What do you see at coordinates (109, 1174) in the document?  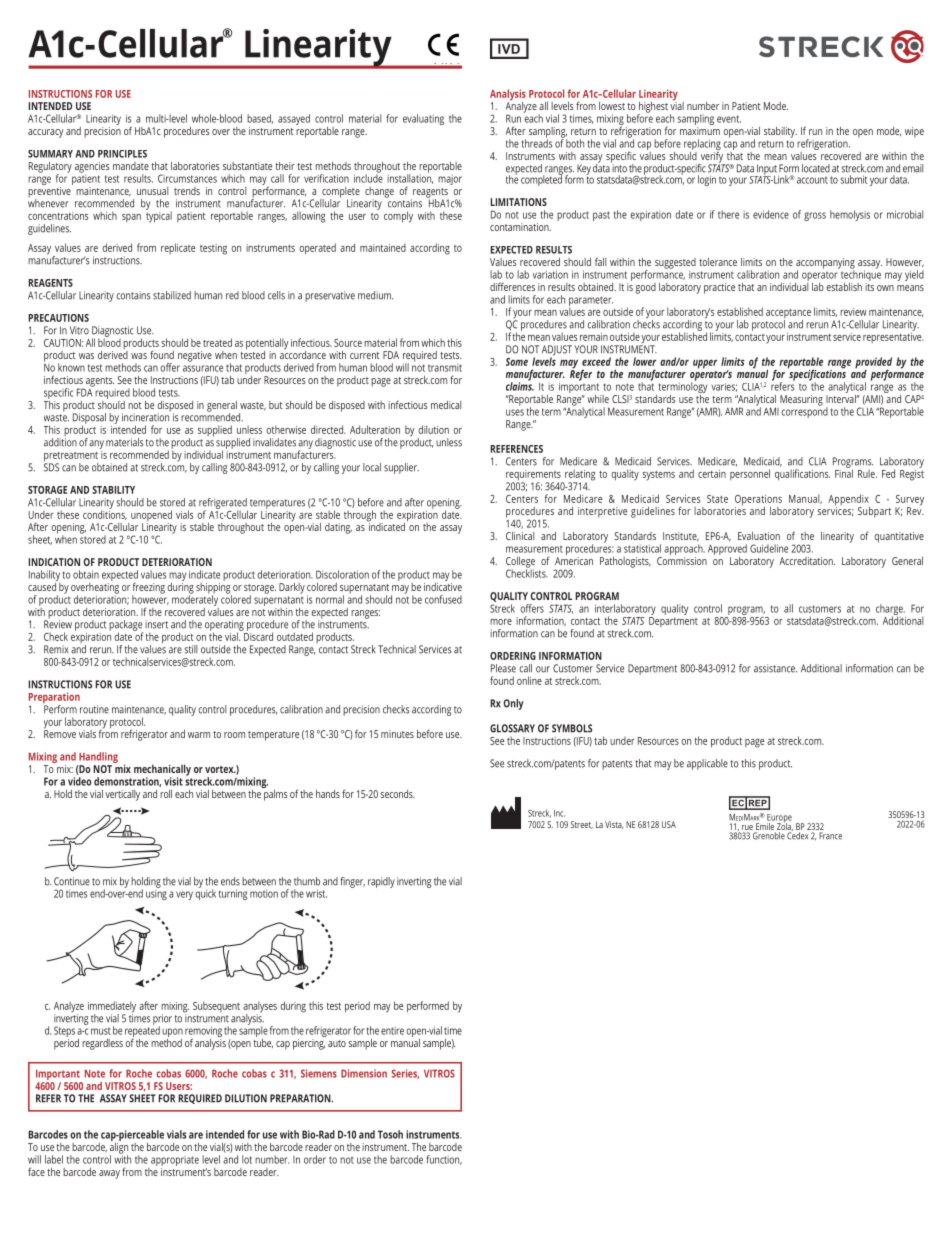 I see `away` at bounding box center [109, 1174].
